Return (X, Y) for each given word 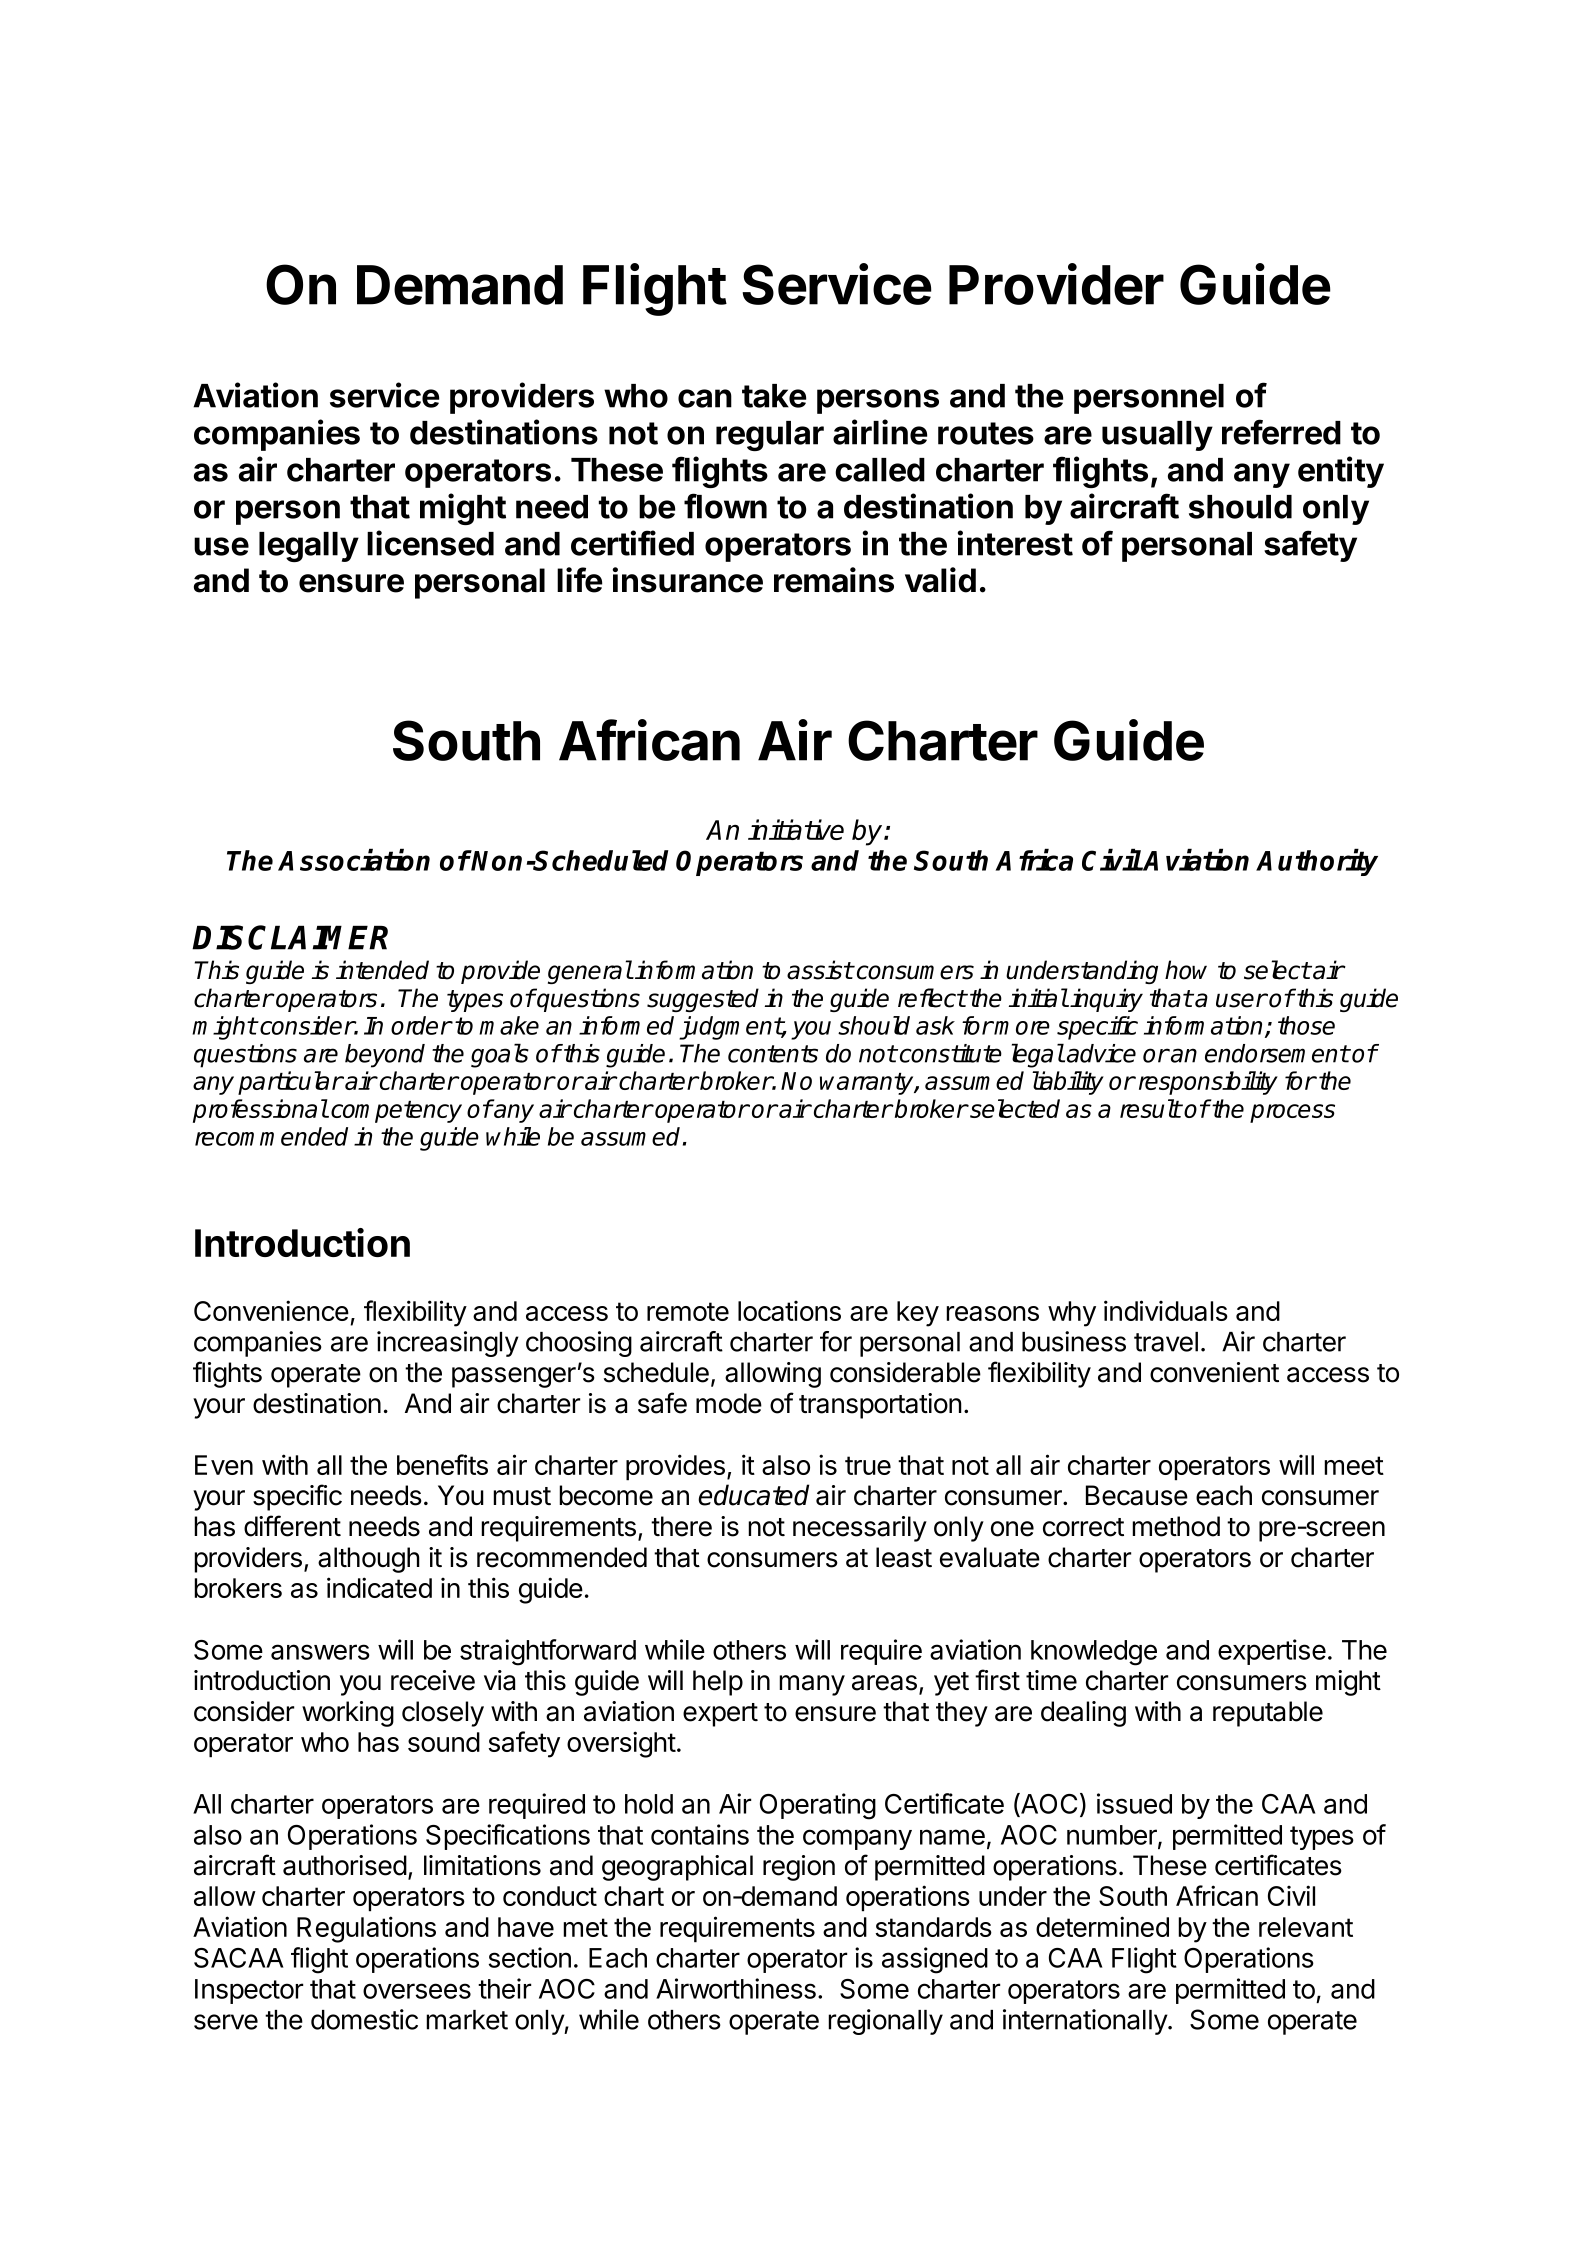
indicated (379, 1587)
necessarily (860, 1529)
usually (1157, 436)
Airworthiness (736, 1988)
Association (354, 860)
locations (789, 1311)
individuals (1166, 1310)
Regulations (366, 1929)
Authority (1317, 862)
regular (770, 436)
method (1176, 1526)
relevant (1306, 1927)
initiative (796, 829)
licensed (430, 543)
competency (396, 1112)
